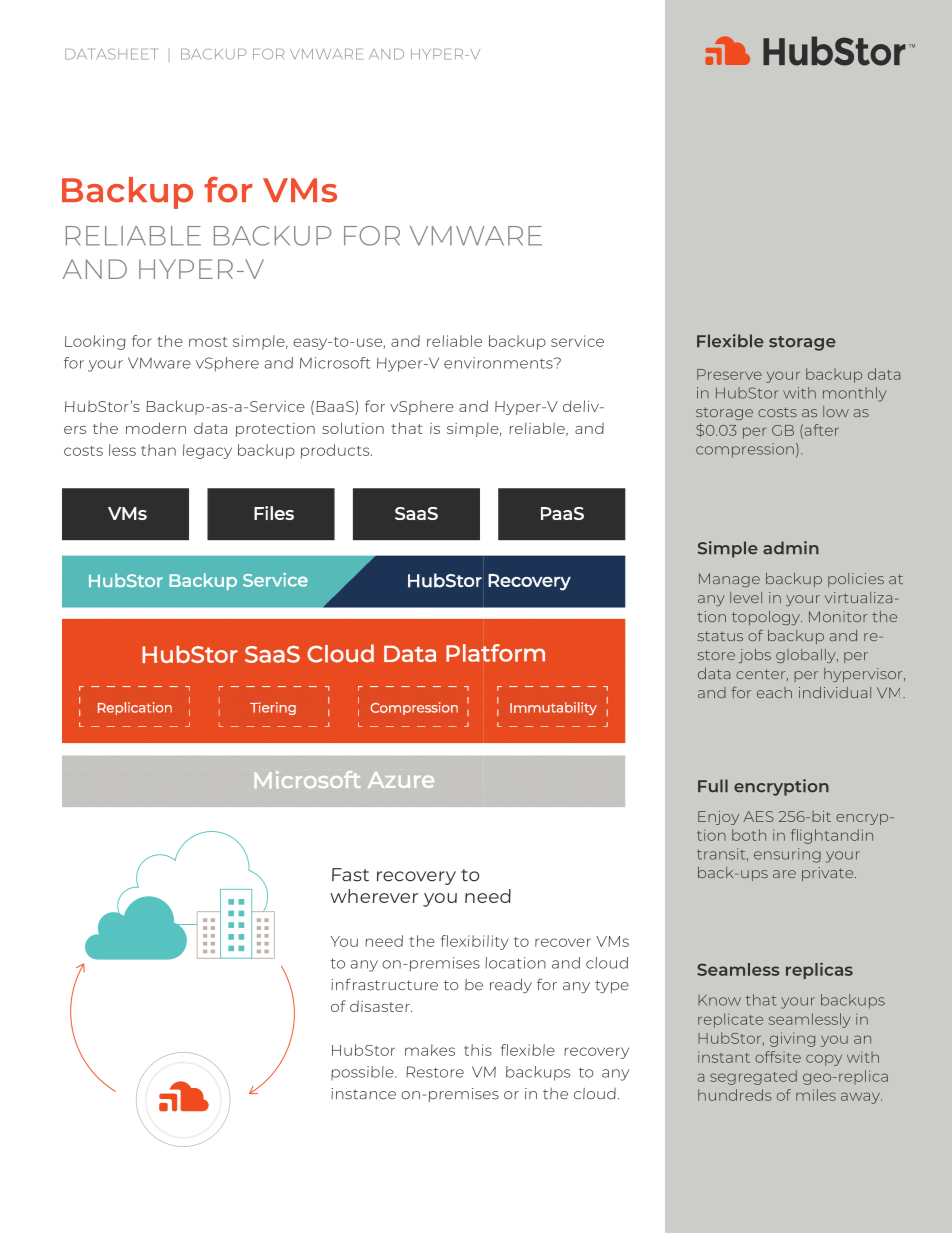 This screenshot has width=952, height=1233. What do you see at coordinates (792, 1039) in the screenshot?
I see `giving` at bounding box center [792, 1039].
